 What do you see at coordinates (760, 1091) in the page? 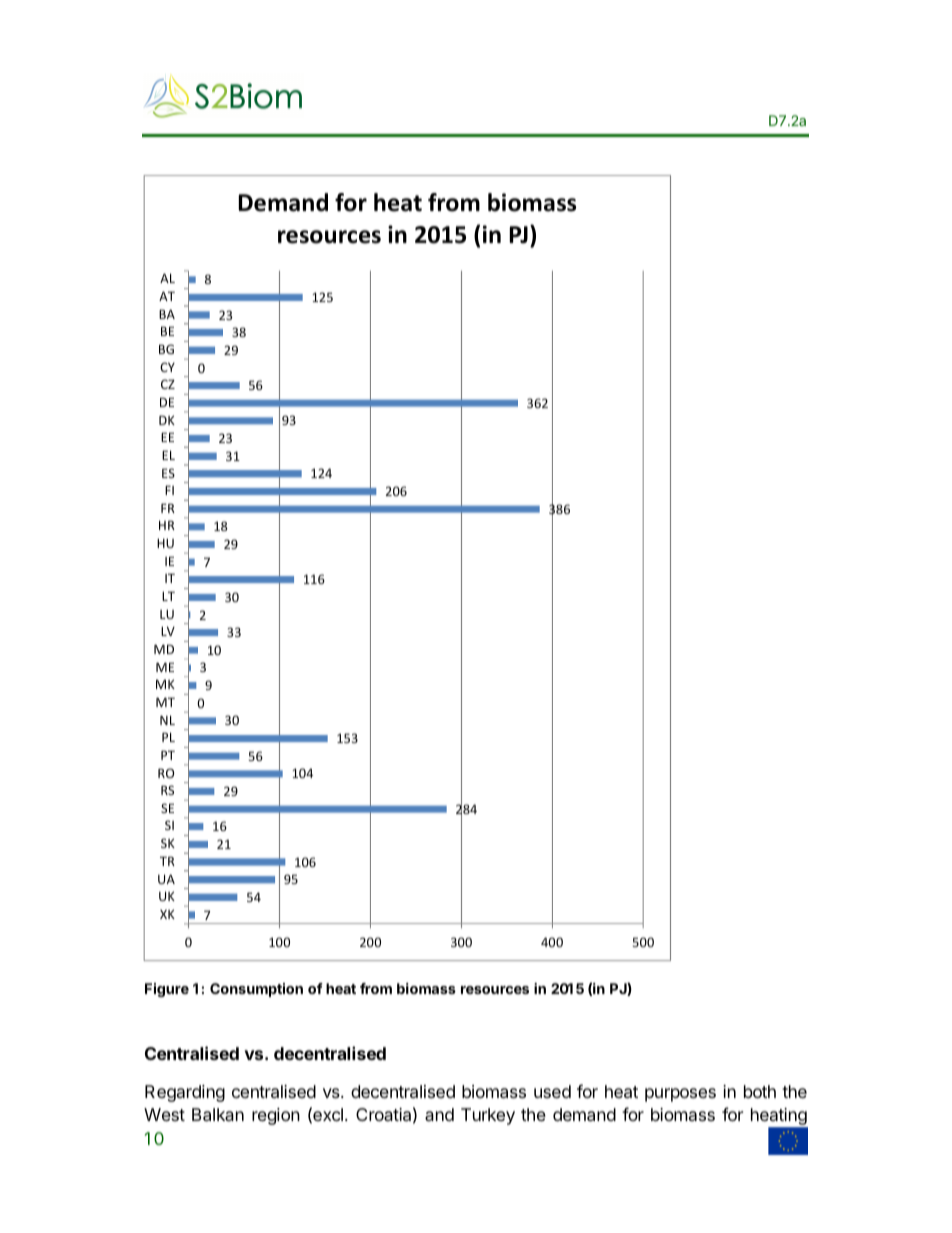
I see `both` at bounding box center [760, 1091].
